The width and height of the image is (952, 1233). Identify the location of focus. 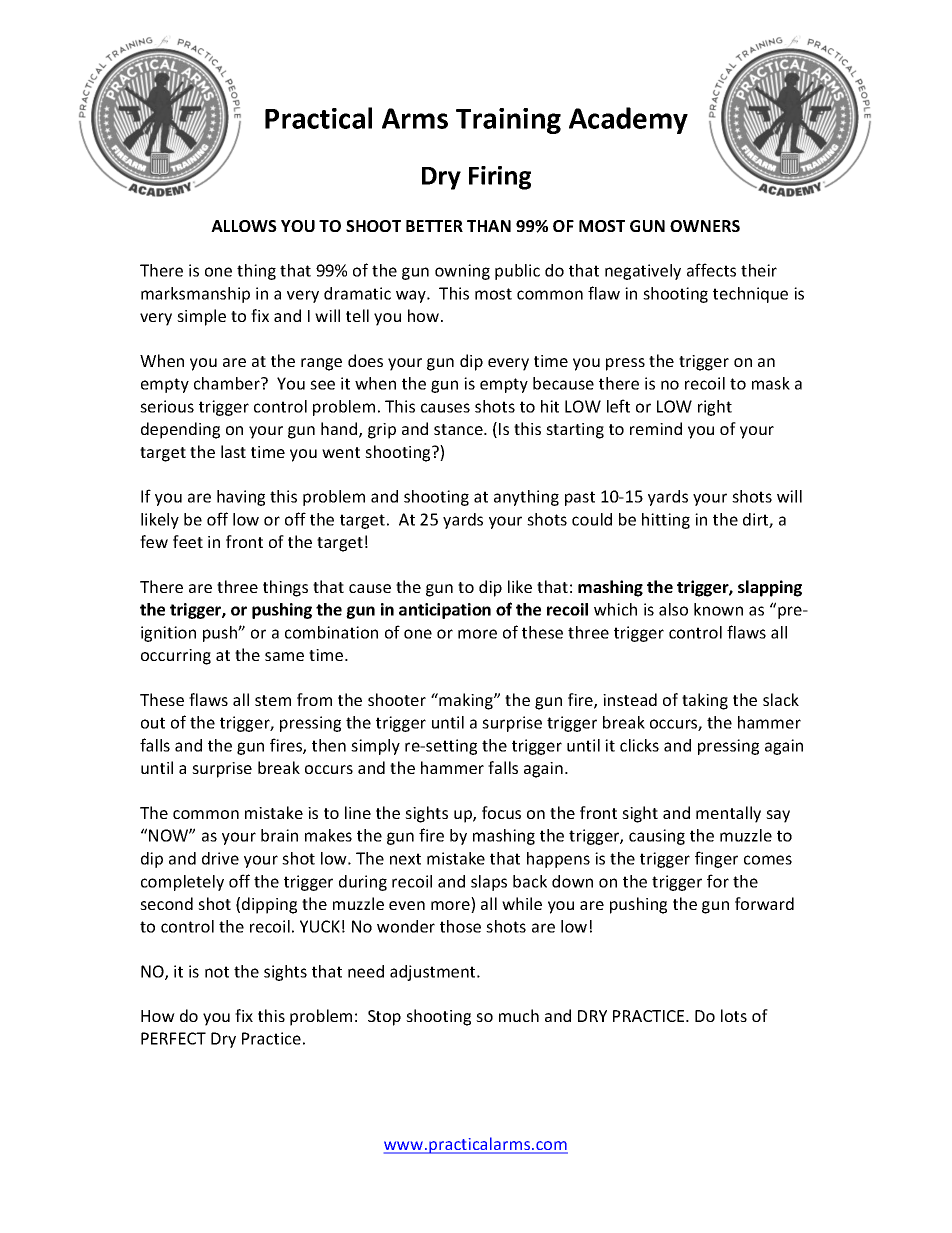
(501, 812).
